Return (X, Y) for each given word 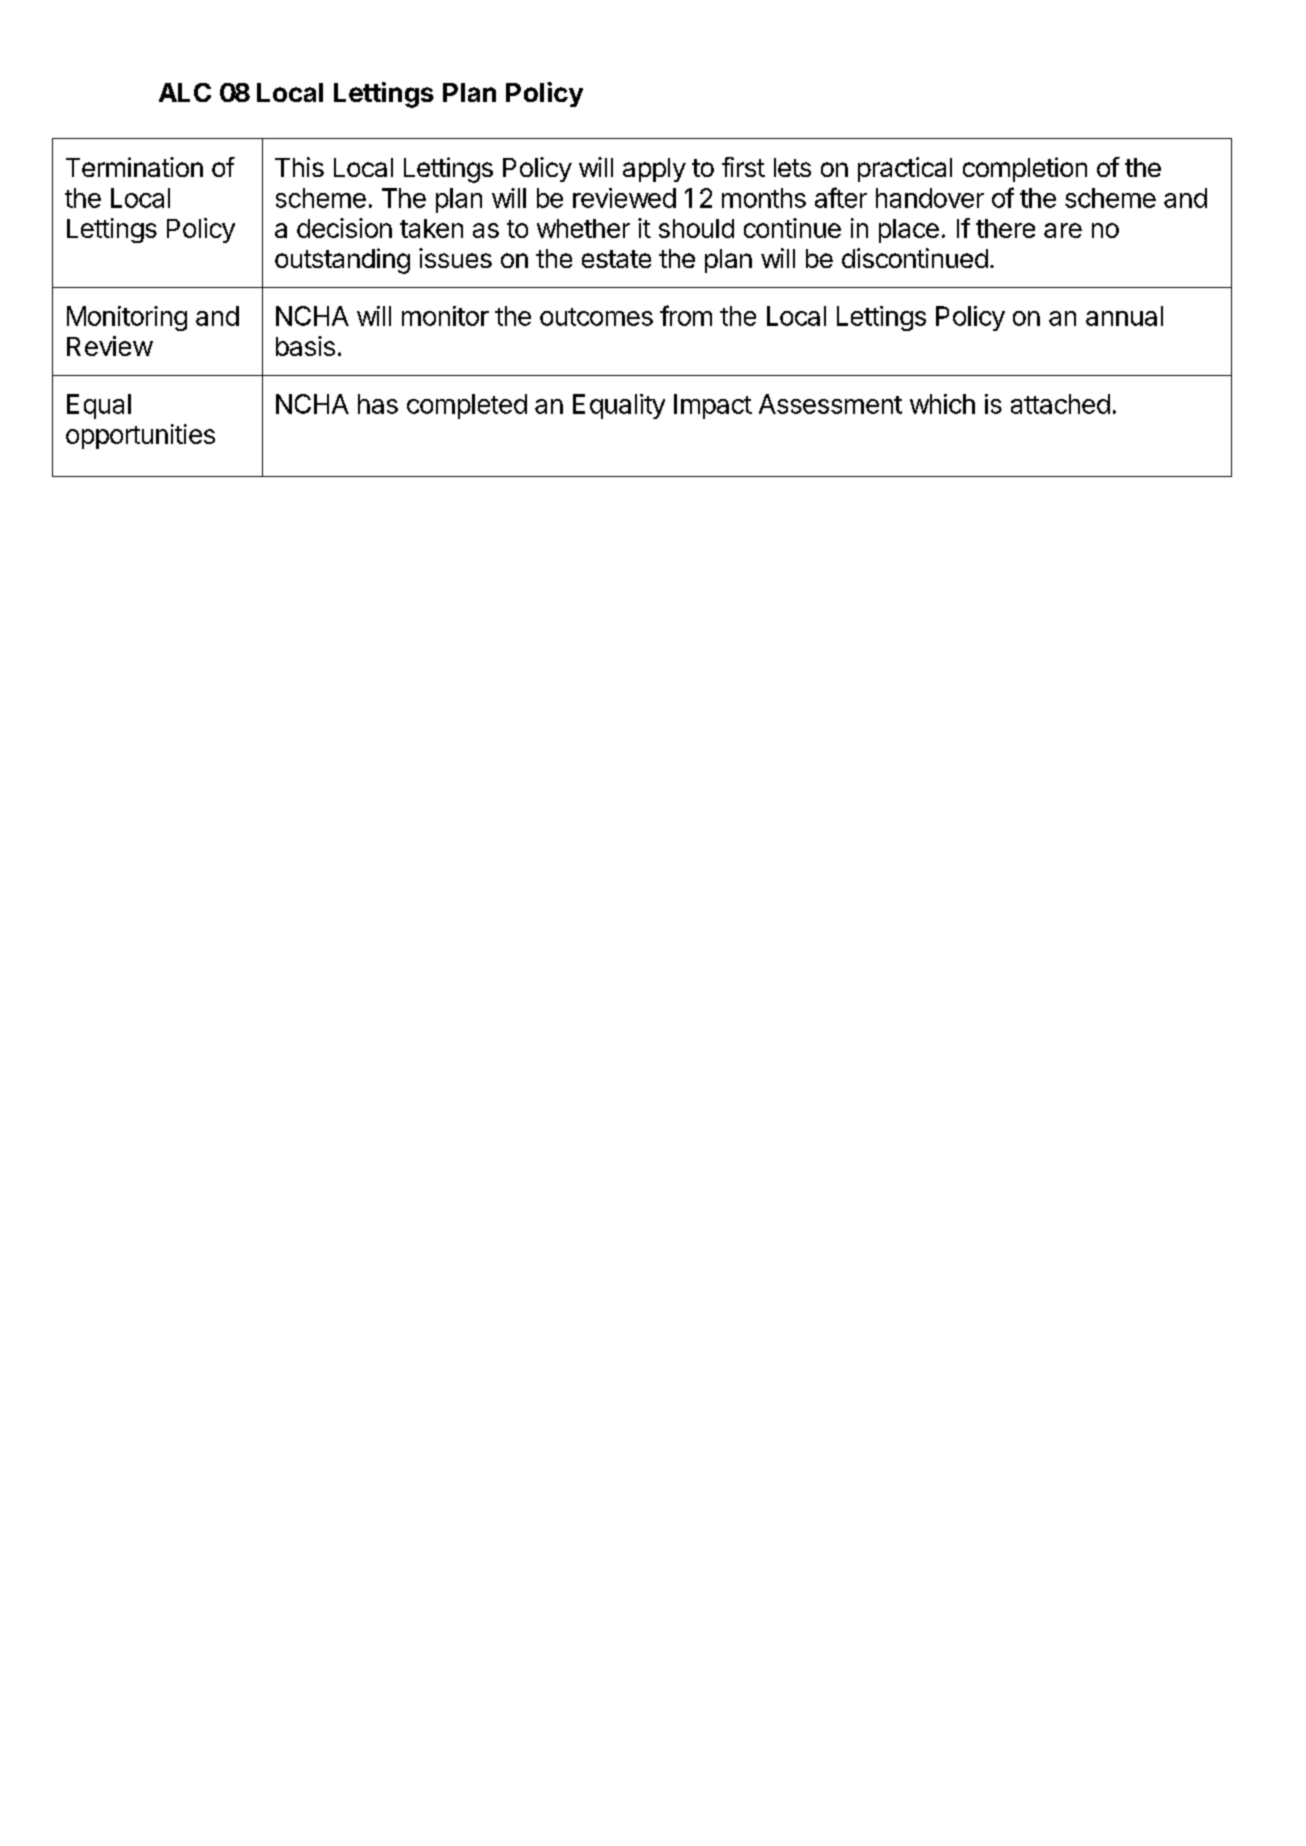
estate (616, 259)
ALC (185, 92)
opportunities (140, 436)
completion (1025, 169)
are (1063, 230)
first (743, 167)
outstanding (342, 261)
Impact (713, 406)
